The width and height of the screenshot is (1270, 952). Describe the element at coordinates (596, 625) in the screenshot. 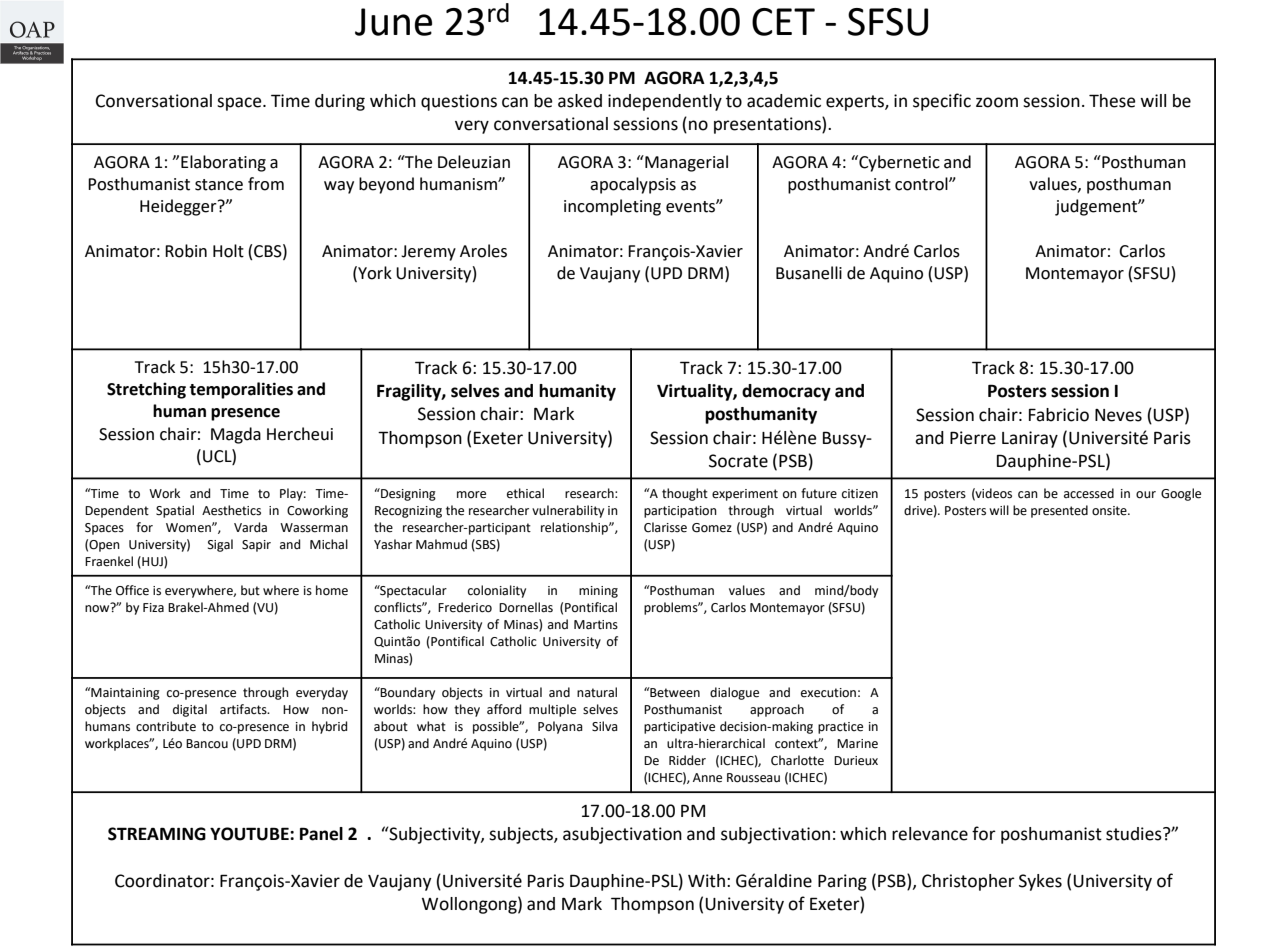

I see `Martins` at that location.
